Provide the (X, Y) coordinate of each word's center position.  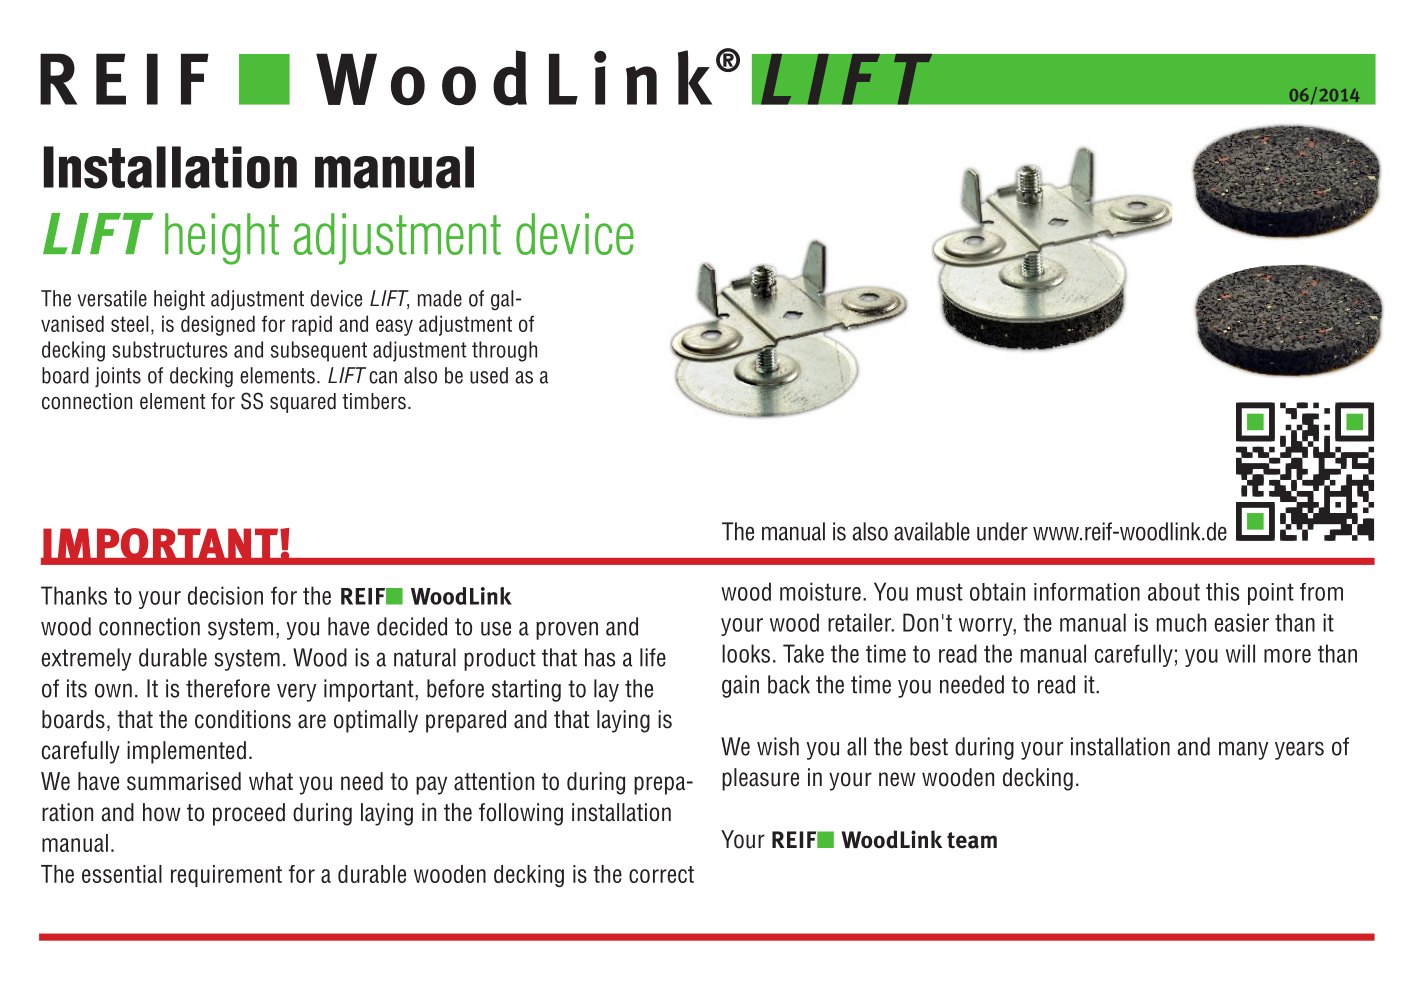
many (1243, 750)
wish (778, 746)
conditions (243, 719)
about (1174, 592)
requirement (226, 876)
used (489, 375)
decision (225, 595)
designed (218, 325)
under (1002, 531)
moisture (820, 591)
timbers (374, 401)
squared (303, 403)
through (504, 351)
